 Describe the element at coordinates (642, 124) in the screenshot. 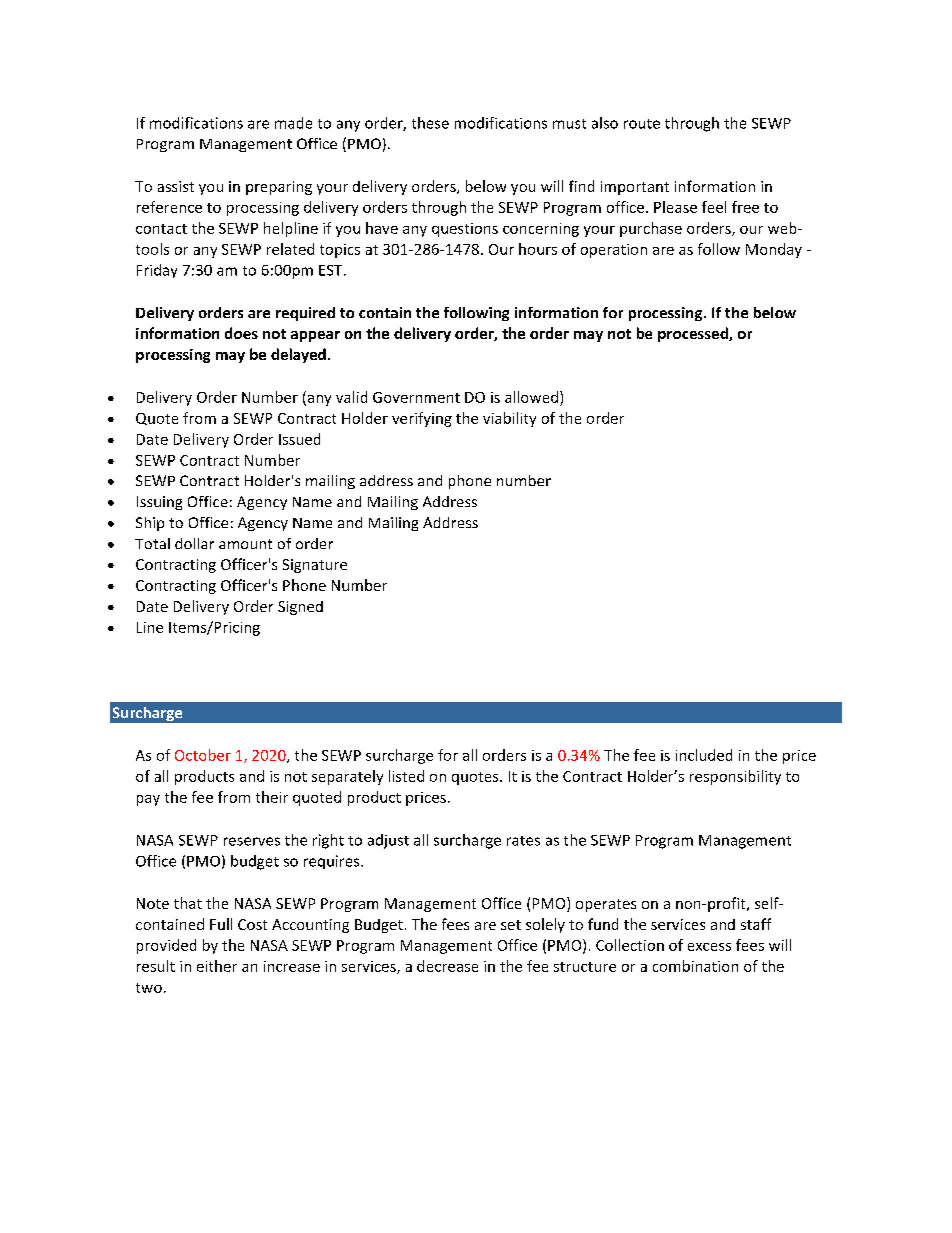

I see `route` at that location.
